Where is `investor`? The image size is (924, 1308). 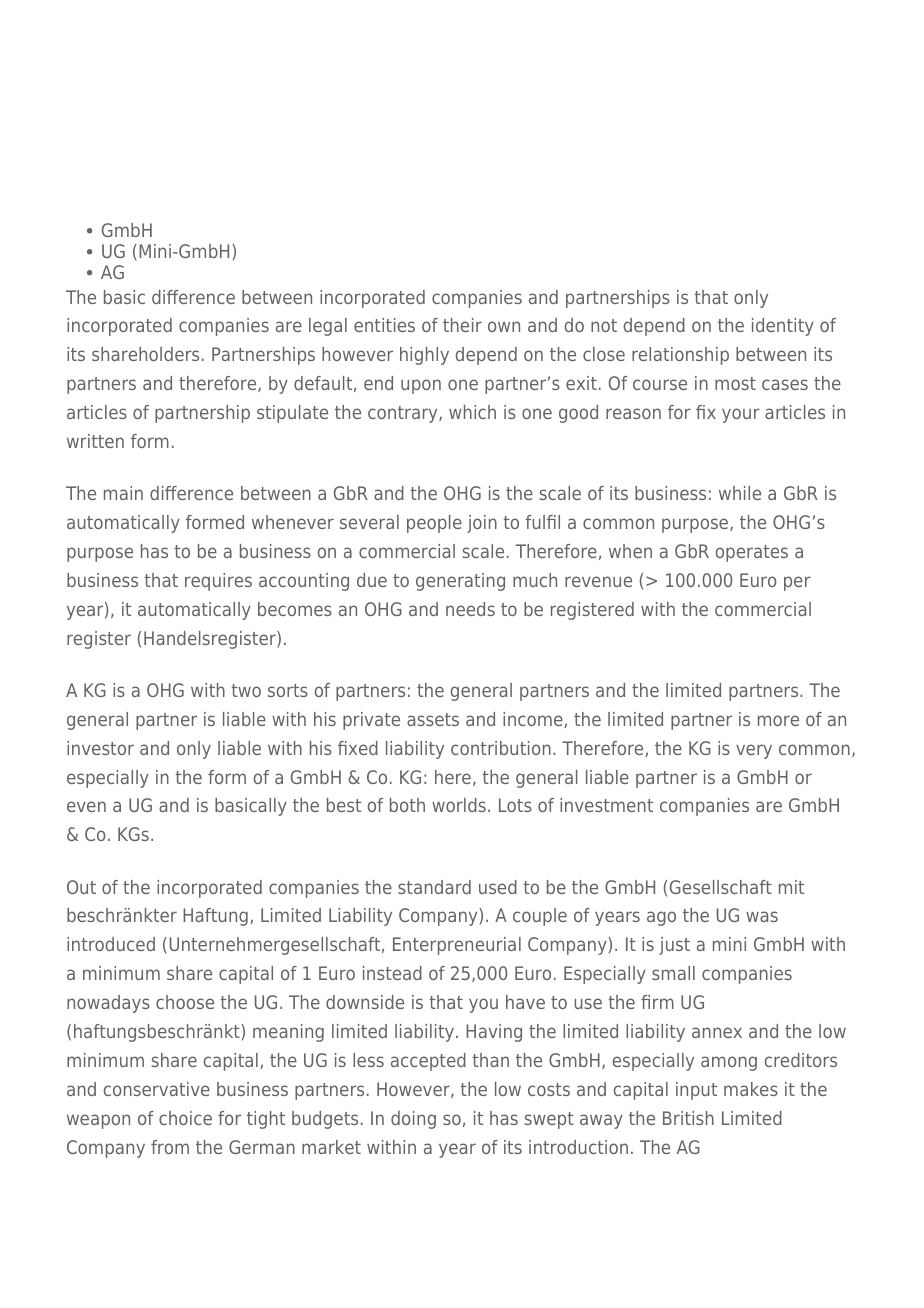
investor is located at coordinates (100, 748).
